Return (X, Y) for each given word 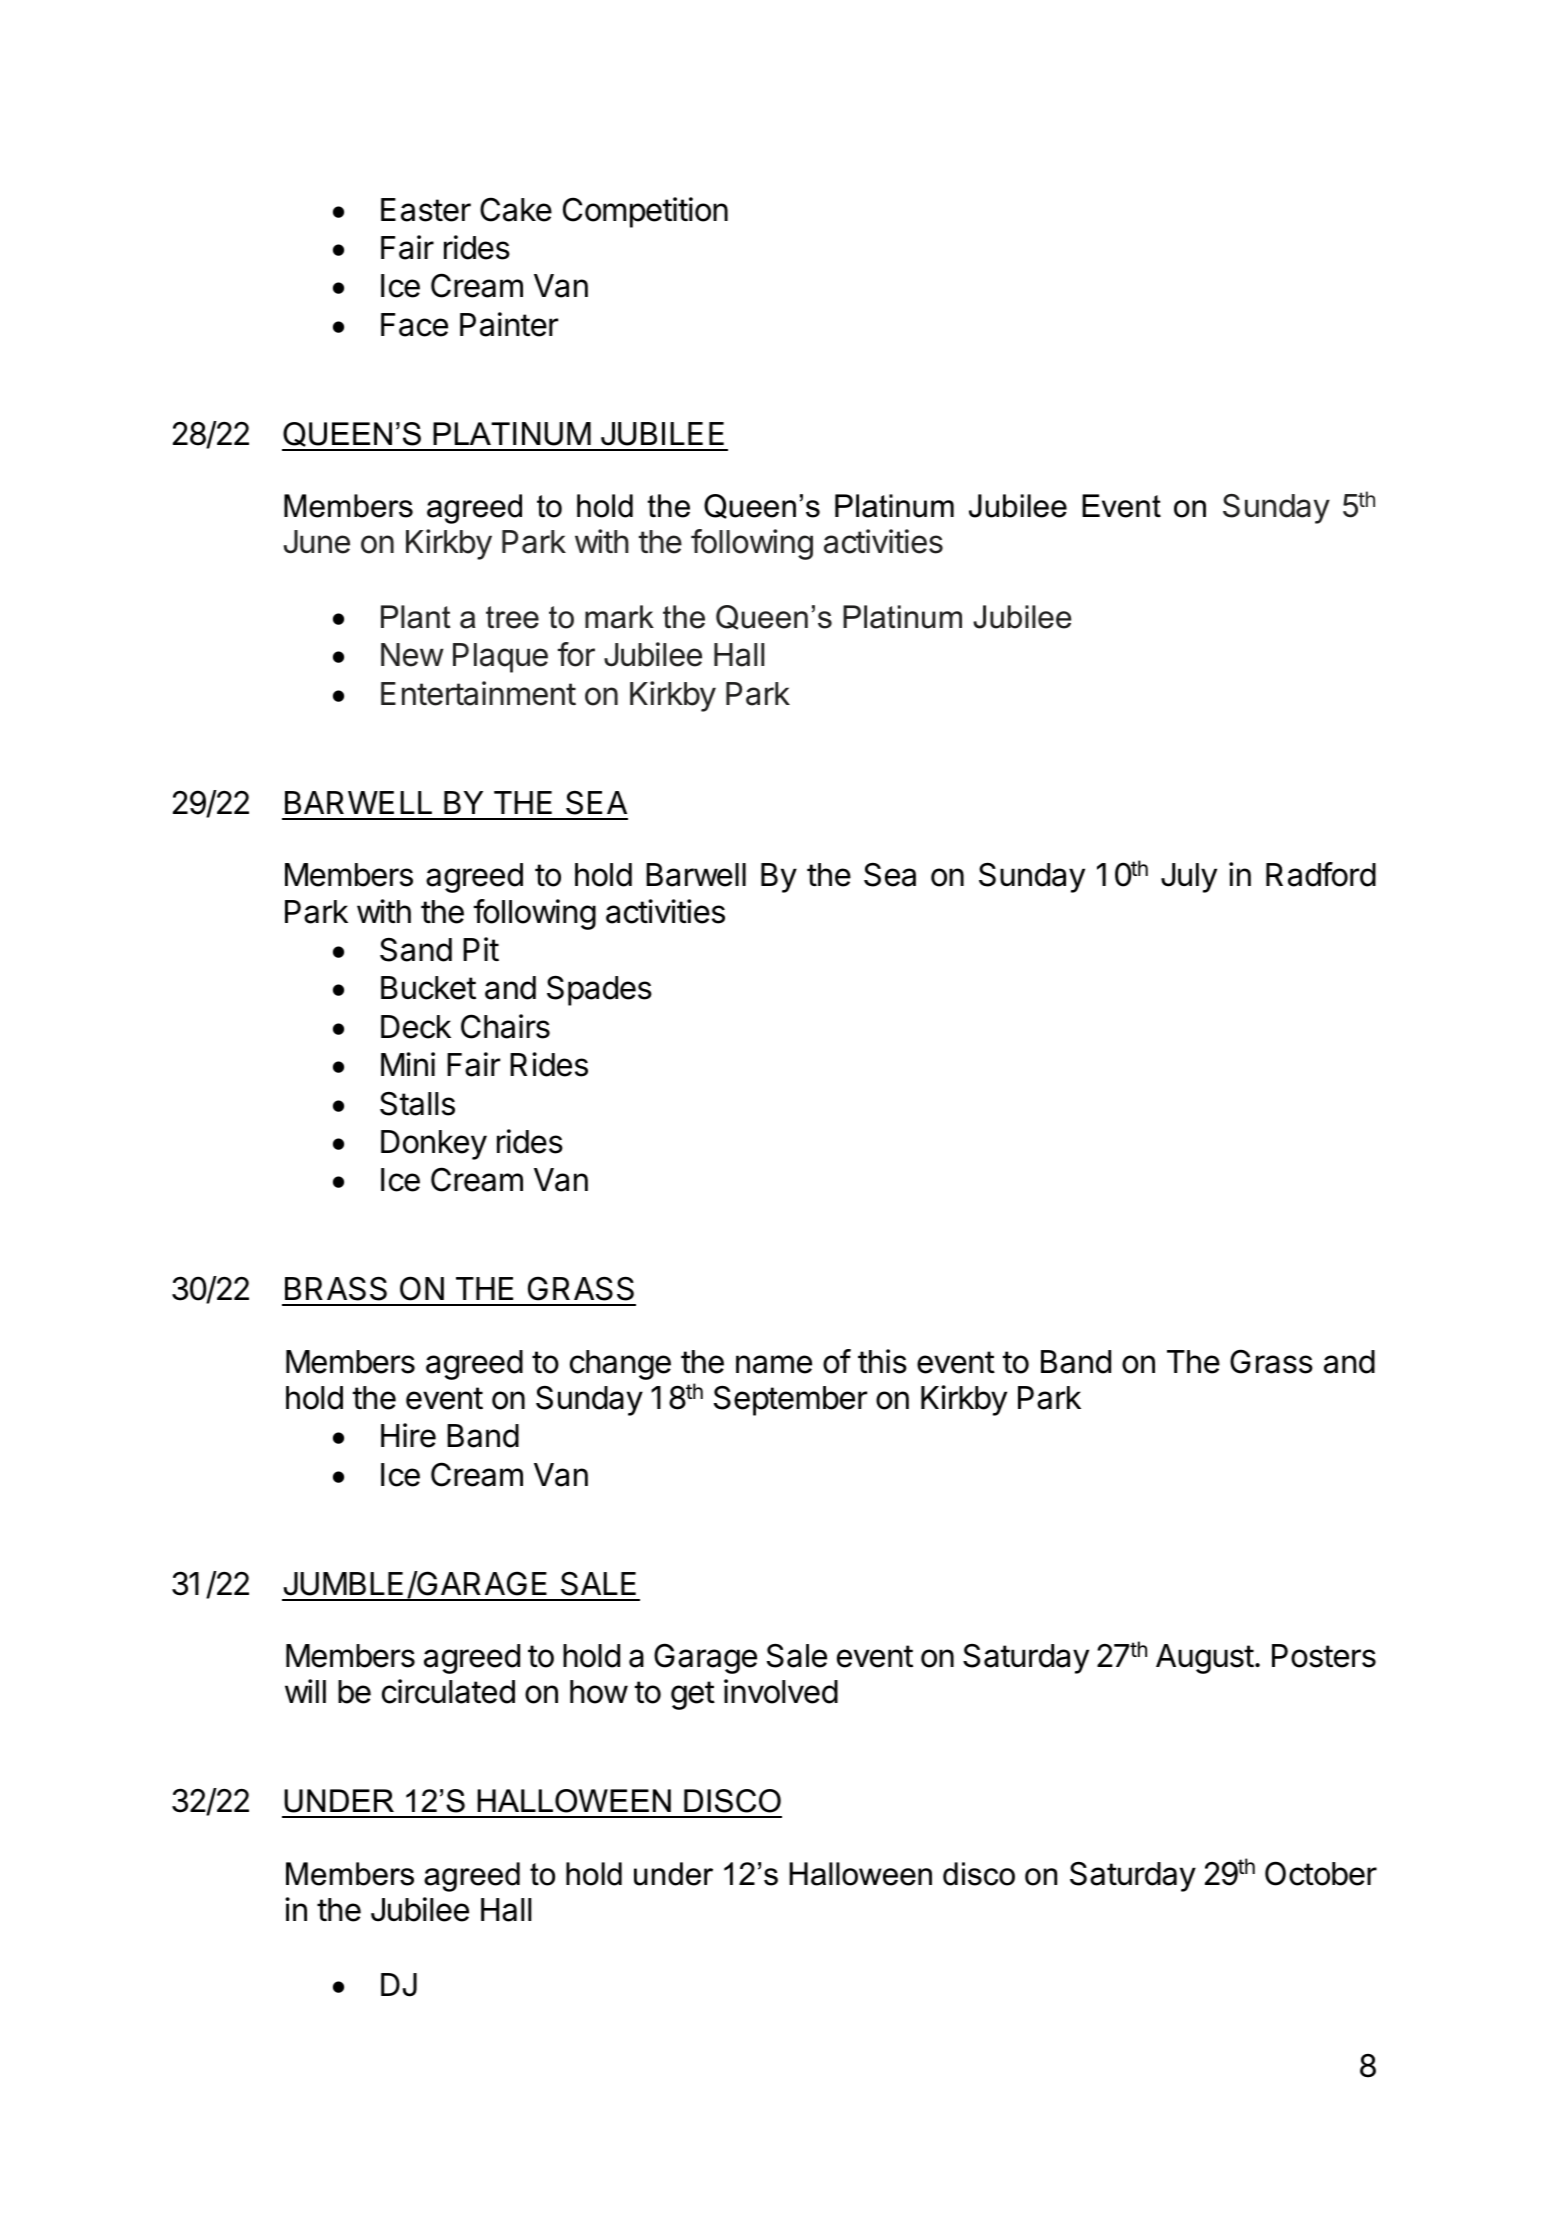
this (882, 1361)
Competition (645, 212)
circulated (448, 1691)
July (1189, 878)
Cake (516, 209)
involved (781, 1691)
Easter (426, 210)
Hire (408, 1435)
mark (619, 617)
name (774, 1364)
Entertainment (478, 693)
